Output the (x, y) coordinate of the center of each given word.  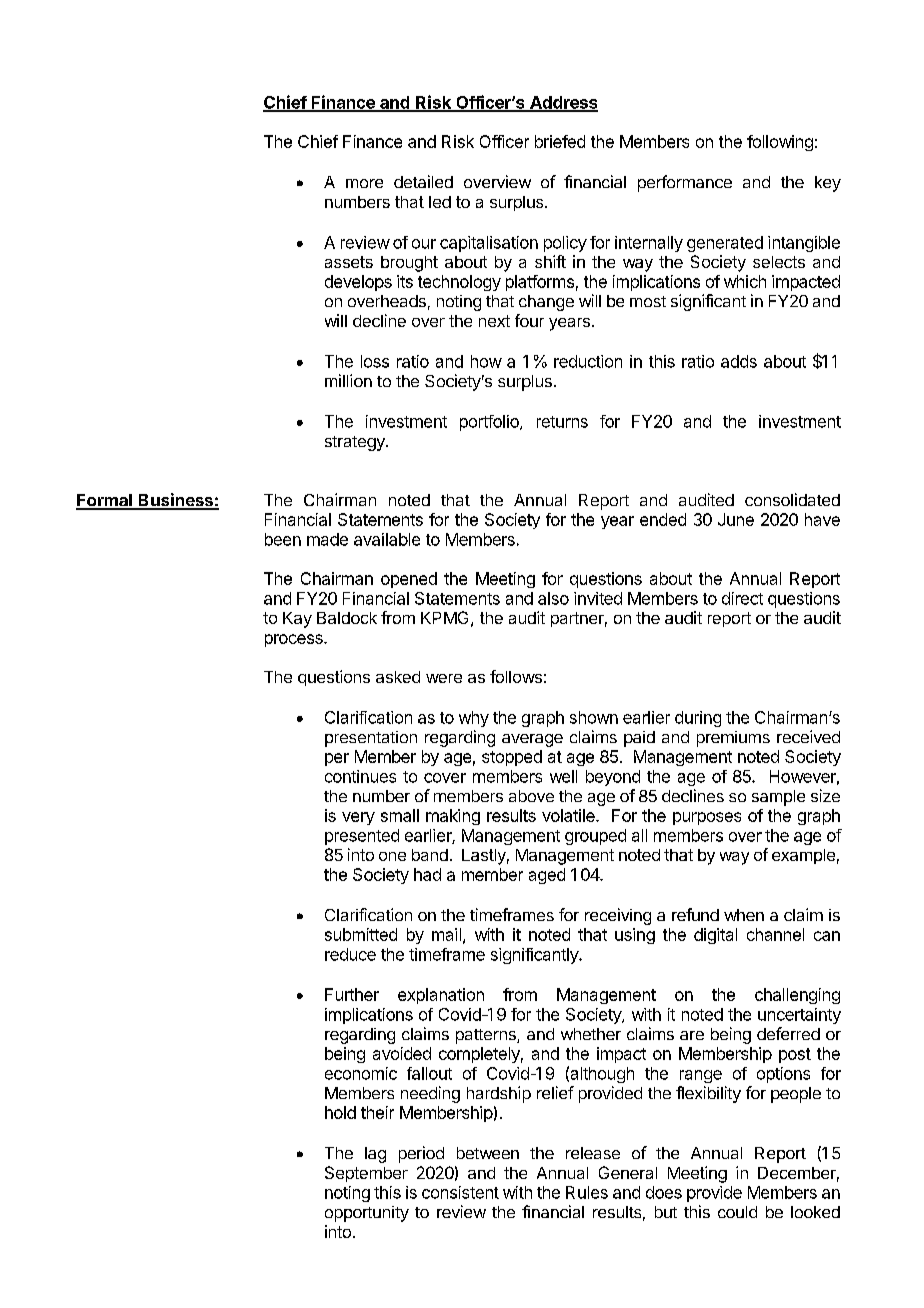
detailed (423, 181)
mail (446, 934)
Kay (297, 620)
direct (742, 598)
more (364, 183)
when (744, 915)
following (780, 143)
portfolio (490, 423)
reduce (350, 954)
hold (340, 1112)
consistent (460, 1192)
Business (176, 501)
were (444, 678)
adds (739, 361)
